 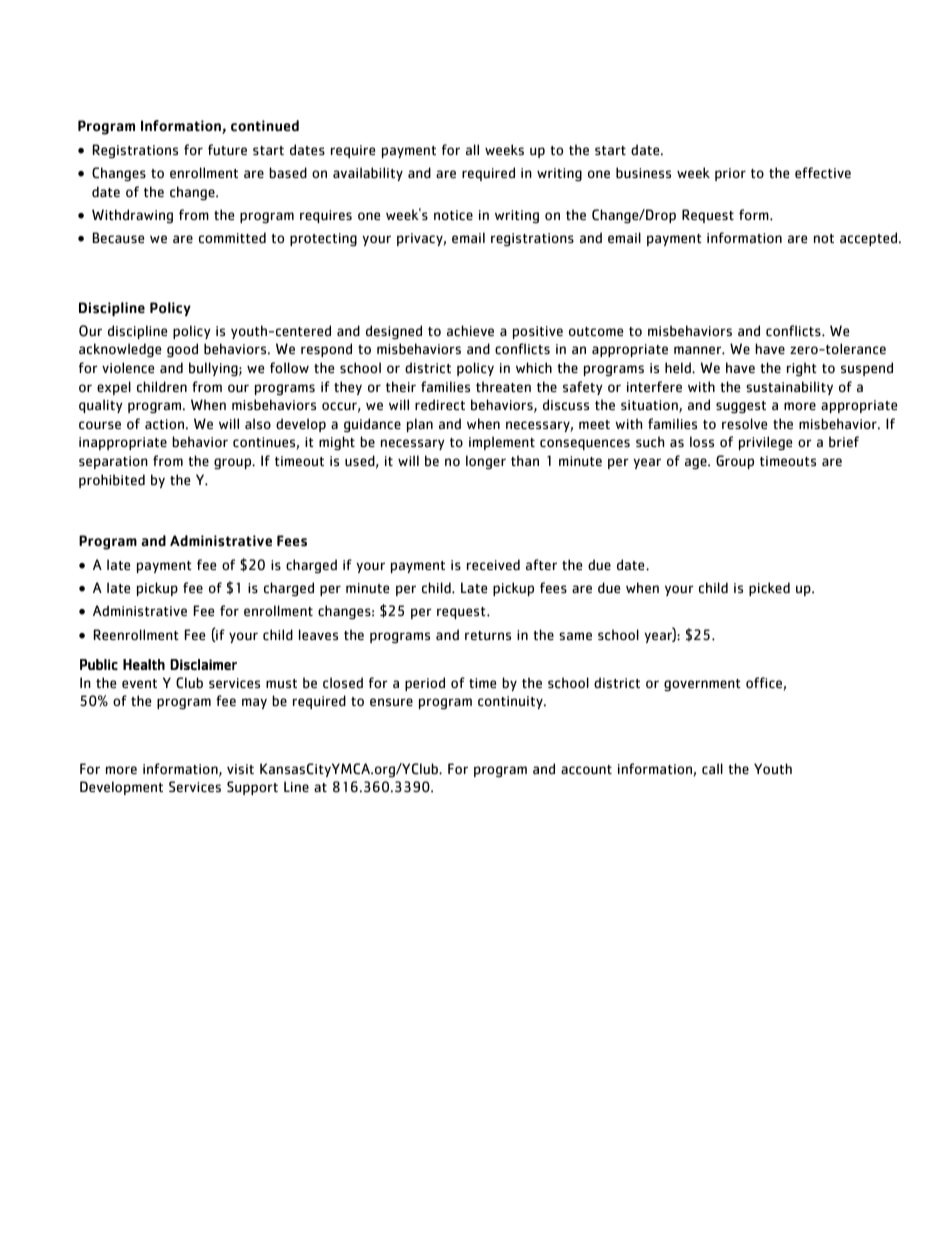 I want to click on future, so click(x=227, y=150).
